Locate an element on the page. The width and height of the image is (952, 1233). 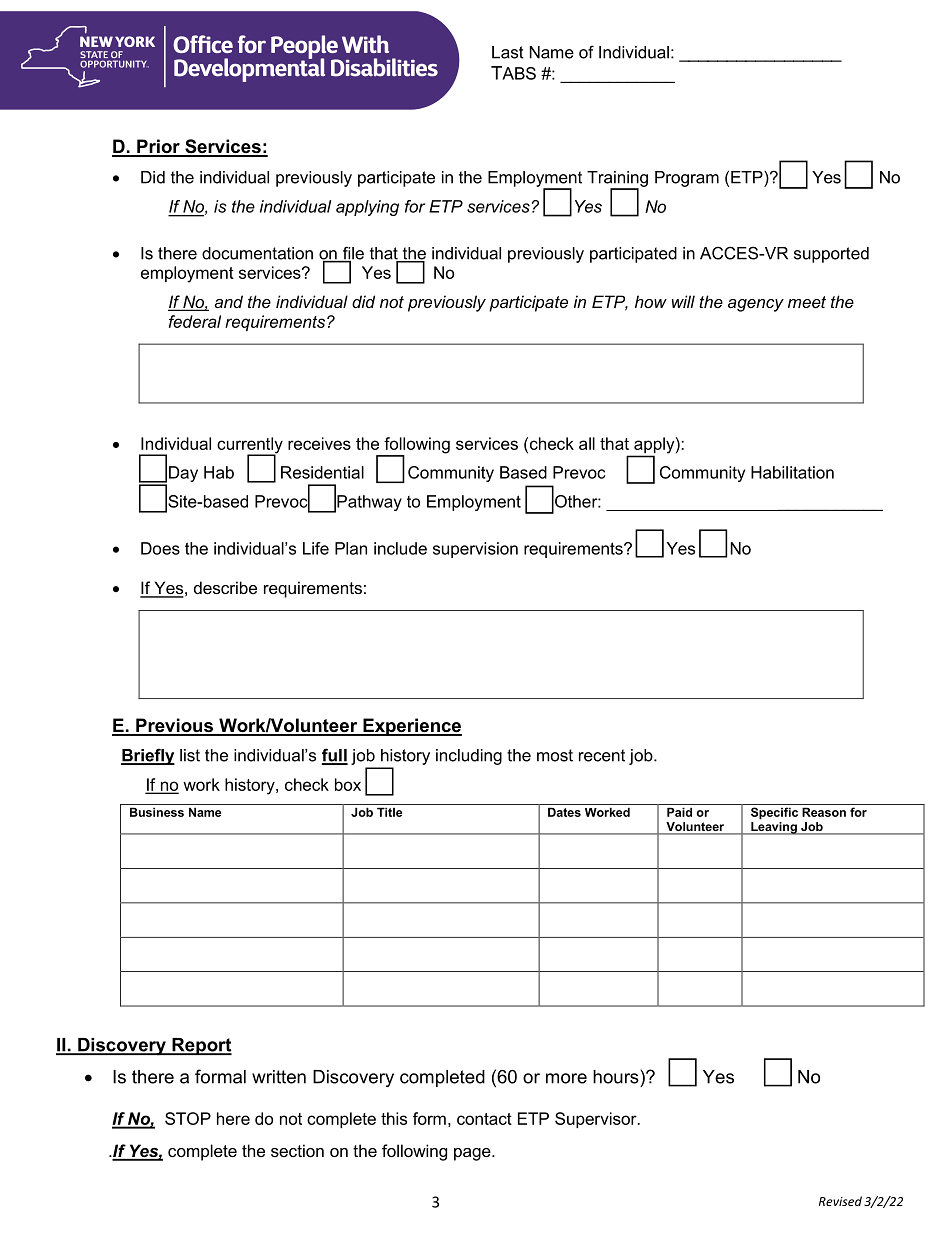
page is located at coordinates (473, 1154).
